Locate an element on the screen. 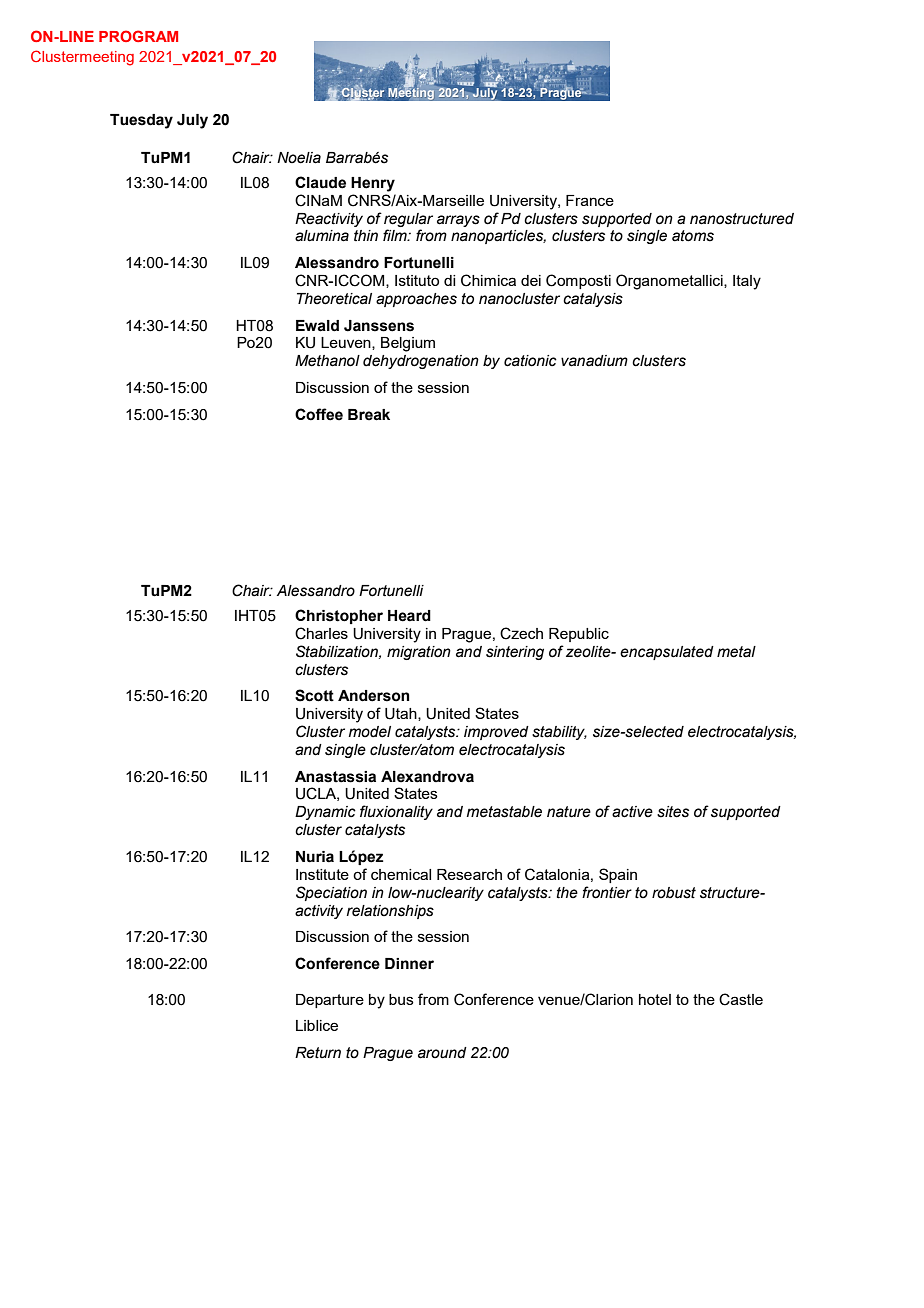 This screenshot has height=1308, width=924. Coffee is located at coordinates (319, 414).
